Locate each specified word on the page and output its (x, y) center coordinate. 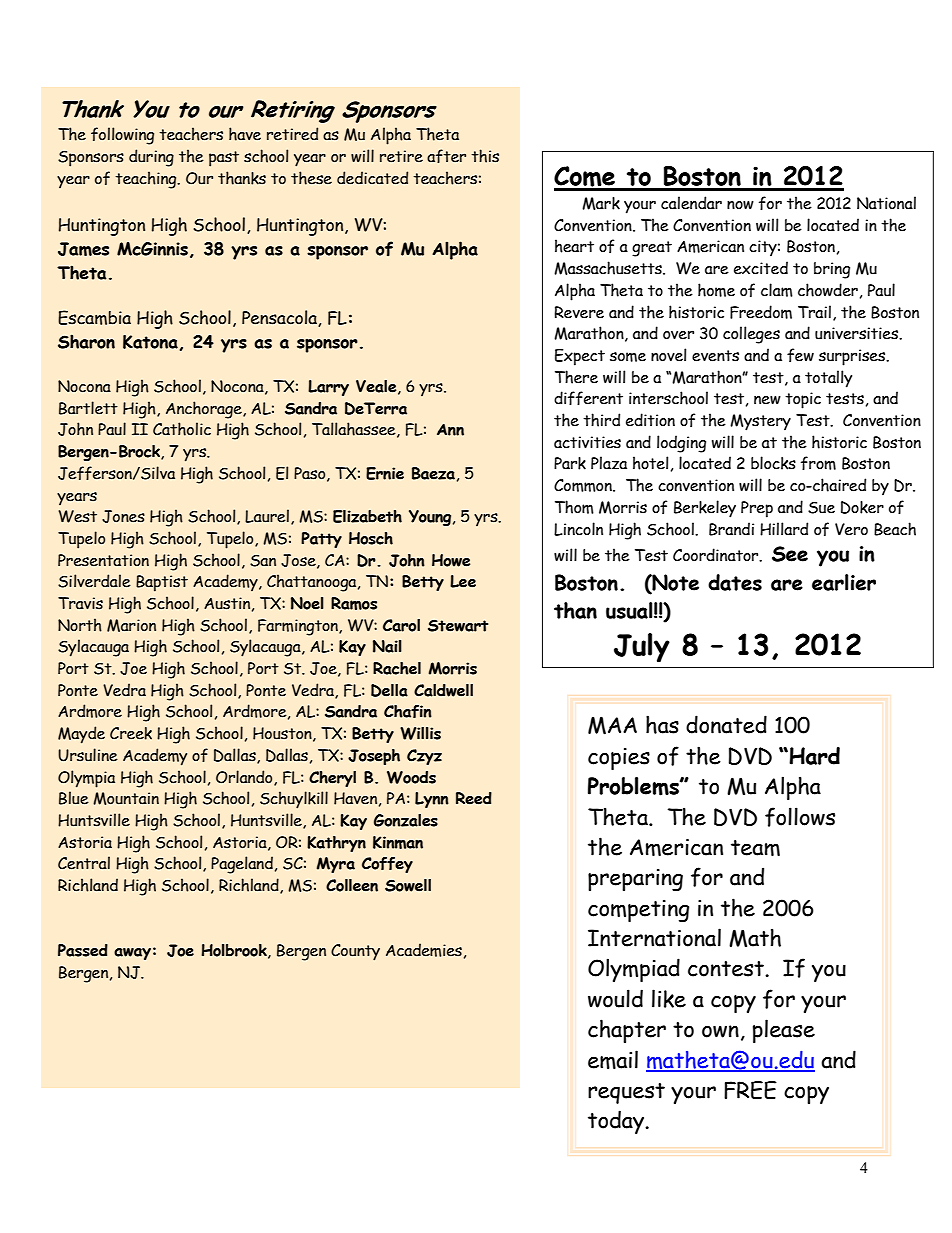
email (613, 1059)
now (740, 205)
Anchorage (205, 410)
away (132, 954)
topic (803, 400)
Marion (131, 625)
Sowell (408, 885)
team (755, 848)
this (485, 156)
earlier (844, 582)
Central (84, 863)
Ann (450, 430)
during (151, 158)
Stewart (458, 626)
